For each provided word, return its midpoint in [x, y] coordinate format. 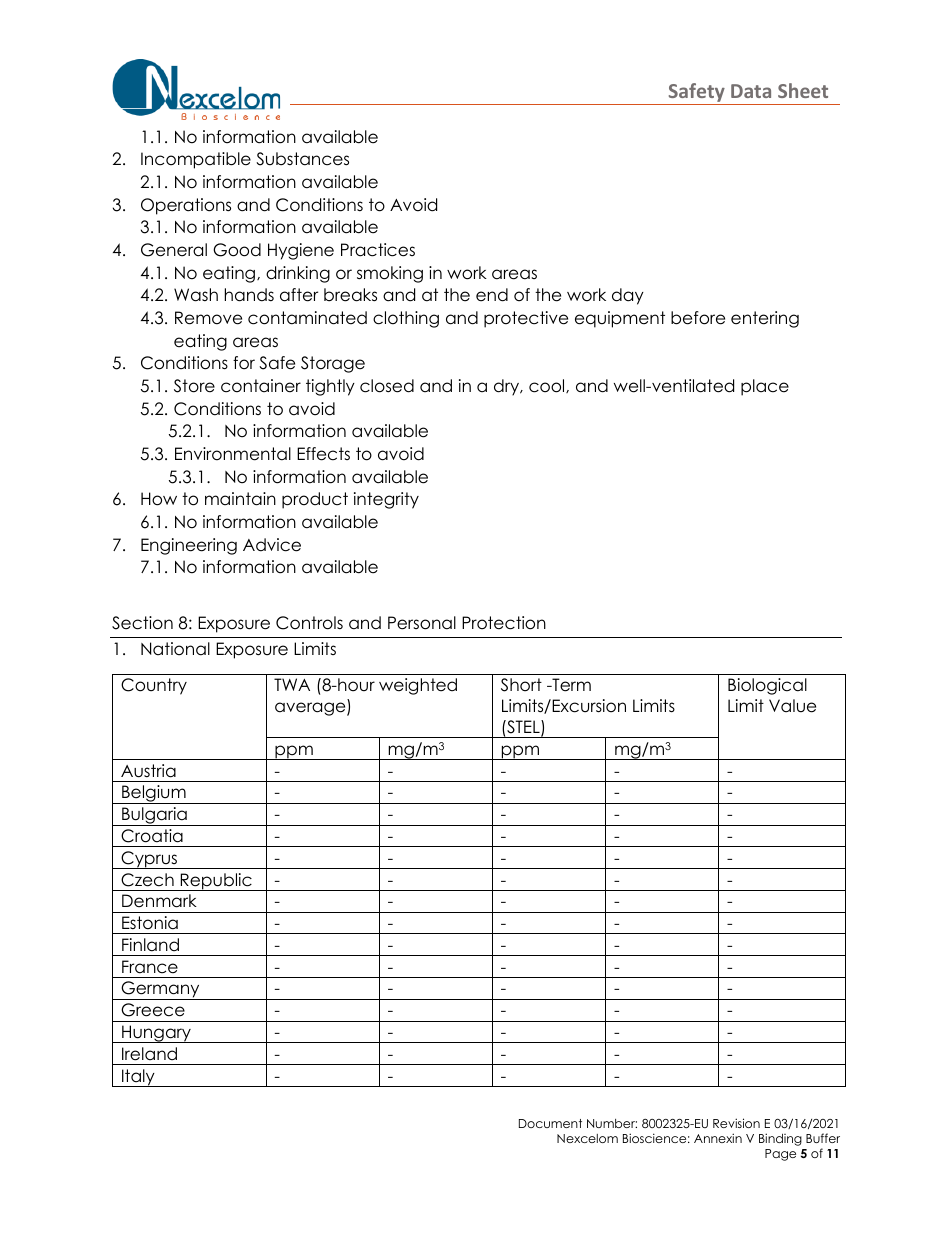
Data [751, 91]
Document [550, 1123]
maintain [240, 499]
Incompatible [196, 160]
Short [521, 685]
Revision [736, 1123]
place [765, 387]
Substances [302, 159]
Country [154, 686]
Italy [138, 1078]
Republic [216, 882]
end [492, 295]
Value [792, 706]
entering [765, 319]
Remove [208, 318]
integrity [386, 500]
